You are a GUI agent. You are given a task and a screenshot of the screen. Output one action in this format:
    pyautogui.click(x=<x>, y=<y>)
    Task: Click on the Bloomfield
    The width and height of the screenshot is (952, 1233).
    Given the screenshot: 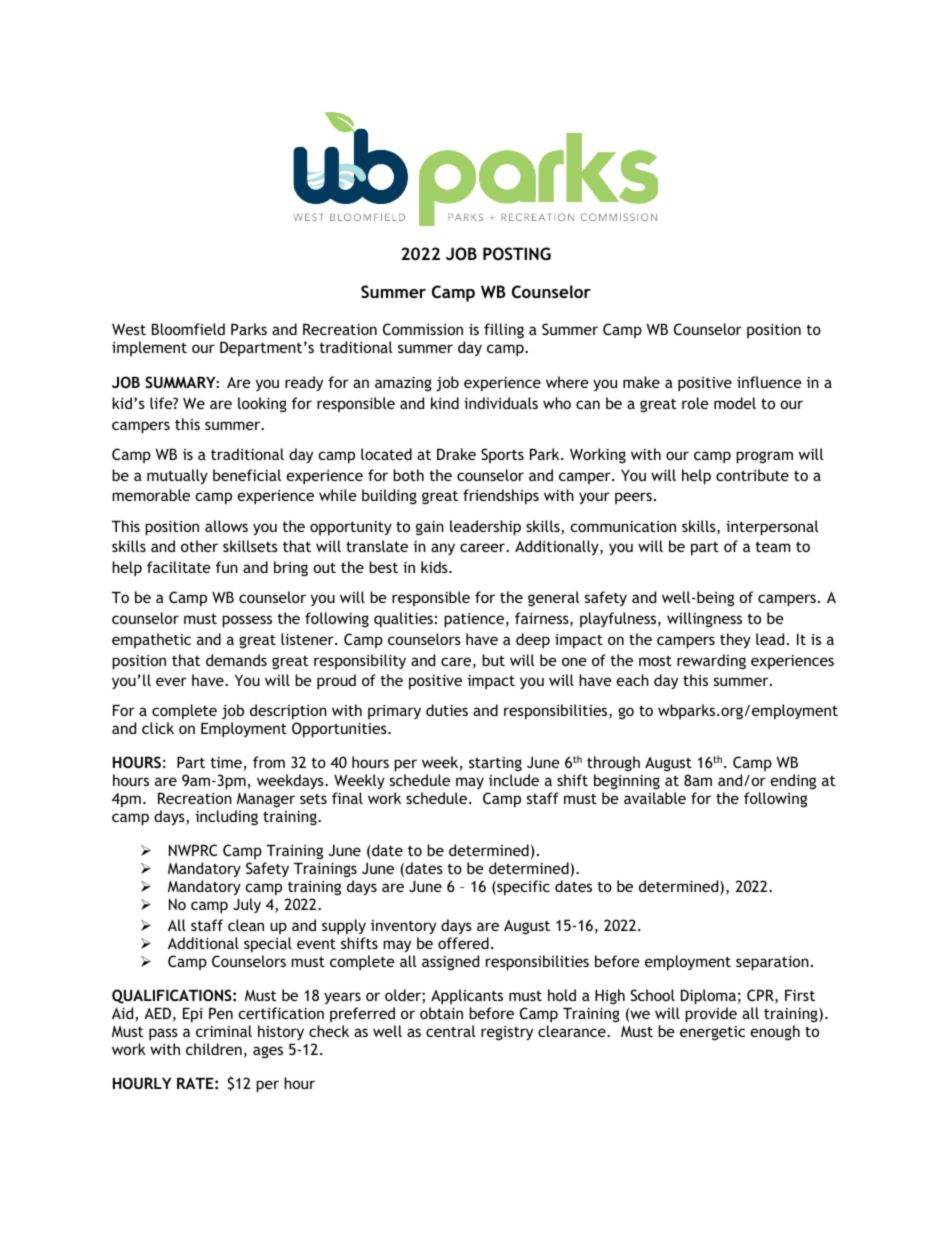 What is the action you would take?
    pyautogui.click(x=188, y=329)
